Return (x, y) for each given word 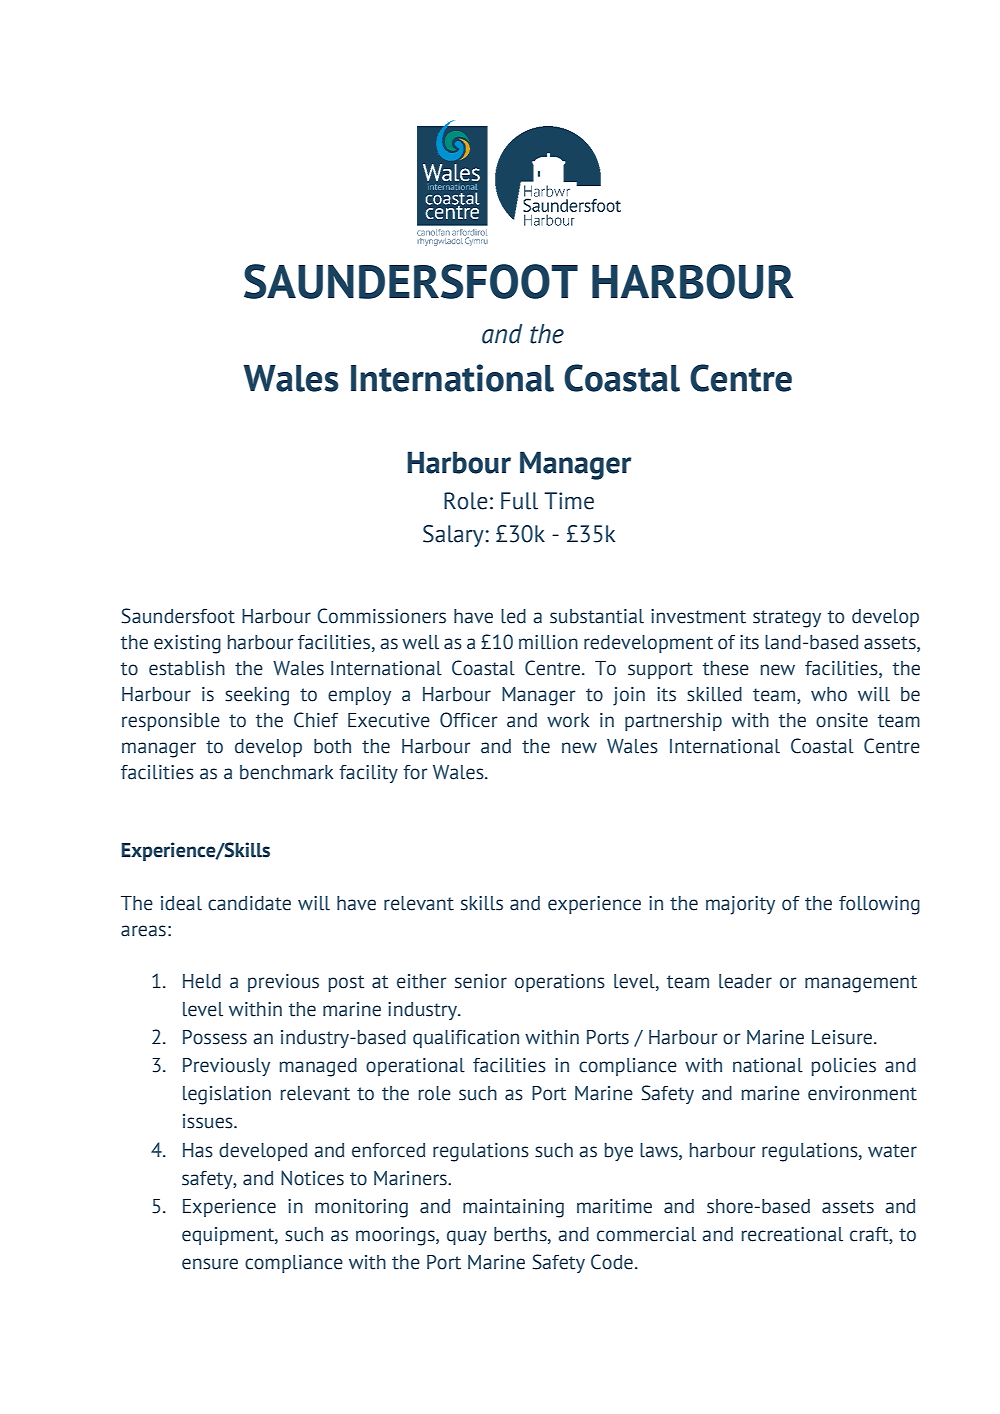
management (861, 984)
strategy (787, 619)
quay (467, 1237)
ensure (210, 1264)
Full (519, 501)
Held (202, 981)
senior (481, 981)
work (568, 720)
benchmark (286, 772)
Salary (454, 536)
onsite (842, 720)
